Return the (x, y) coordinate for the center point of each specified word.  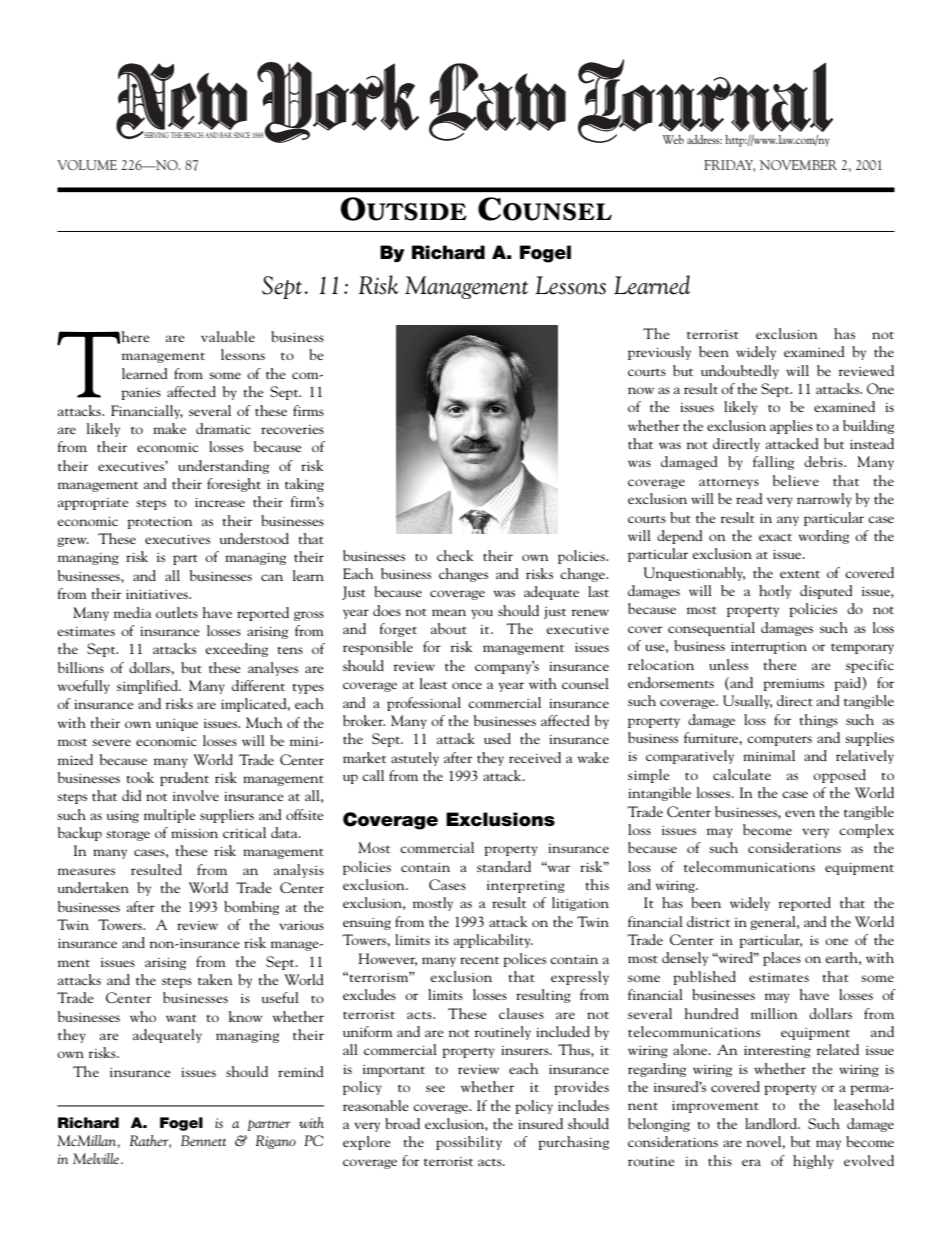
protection (159, 523)
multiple (170, 816)
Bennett (203, 1140)
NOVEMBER (798, 165)
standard (504, 866)
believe (796, 480)
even (800, 813)
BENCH (193, 135)
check (455, 555)
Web (673, 139)
